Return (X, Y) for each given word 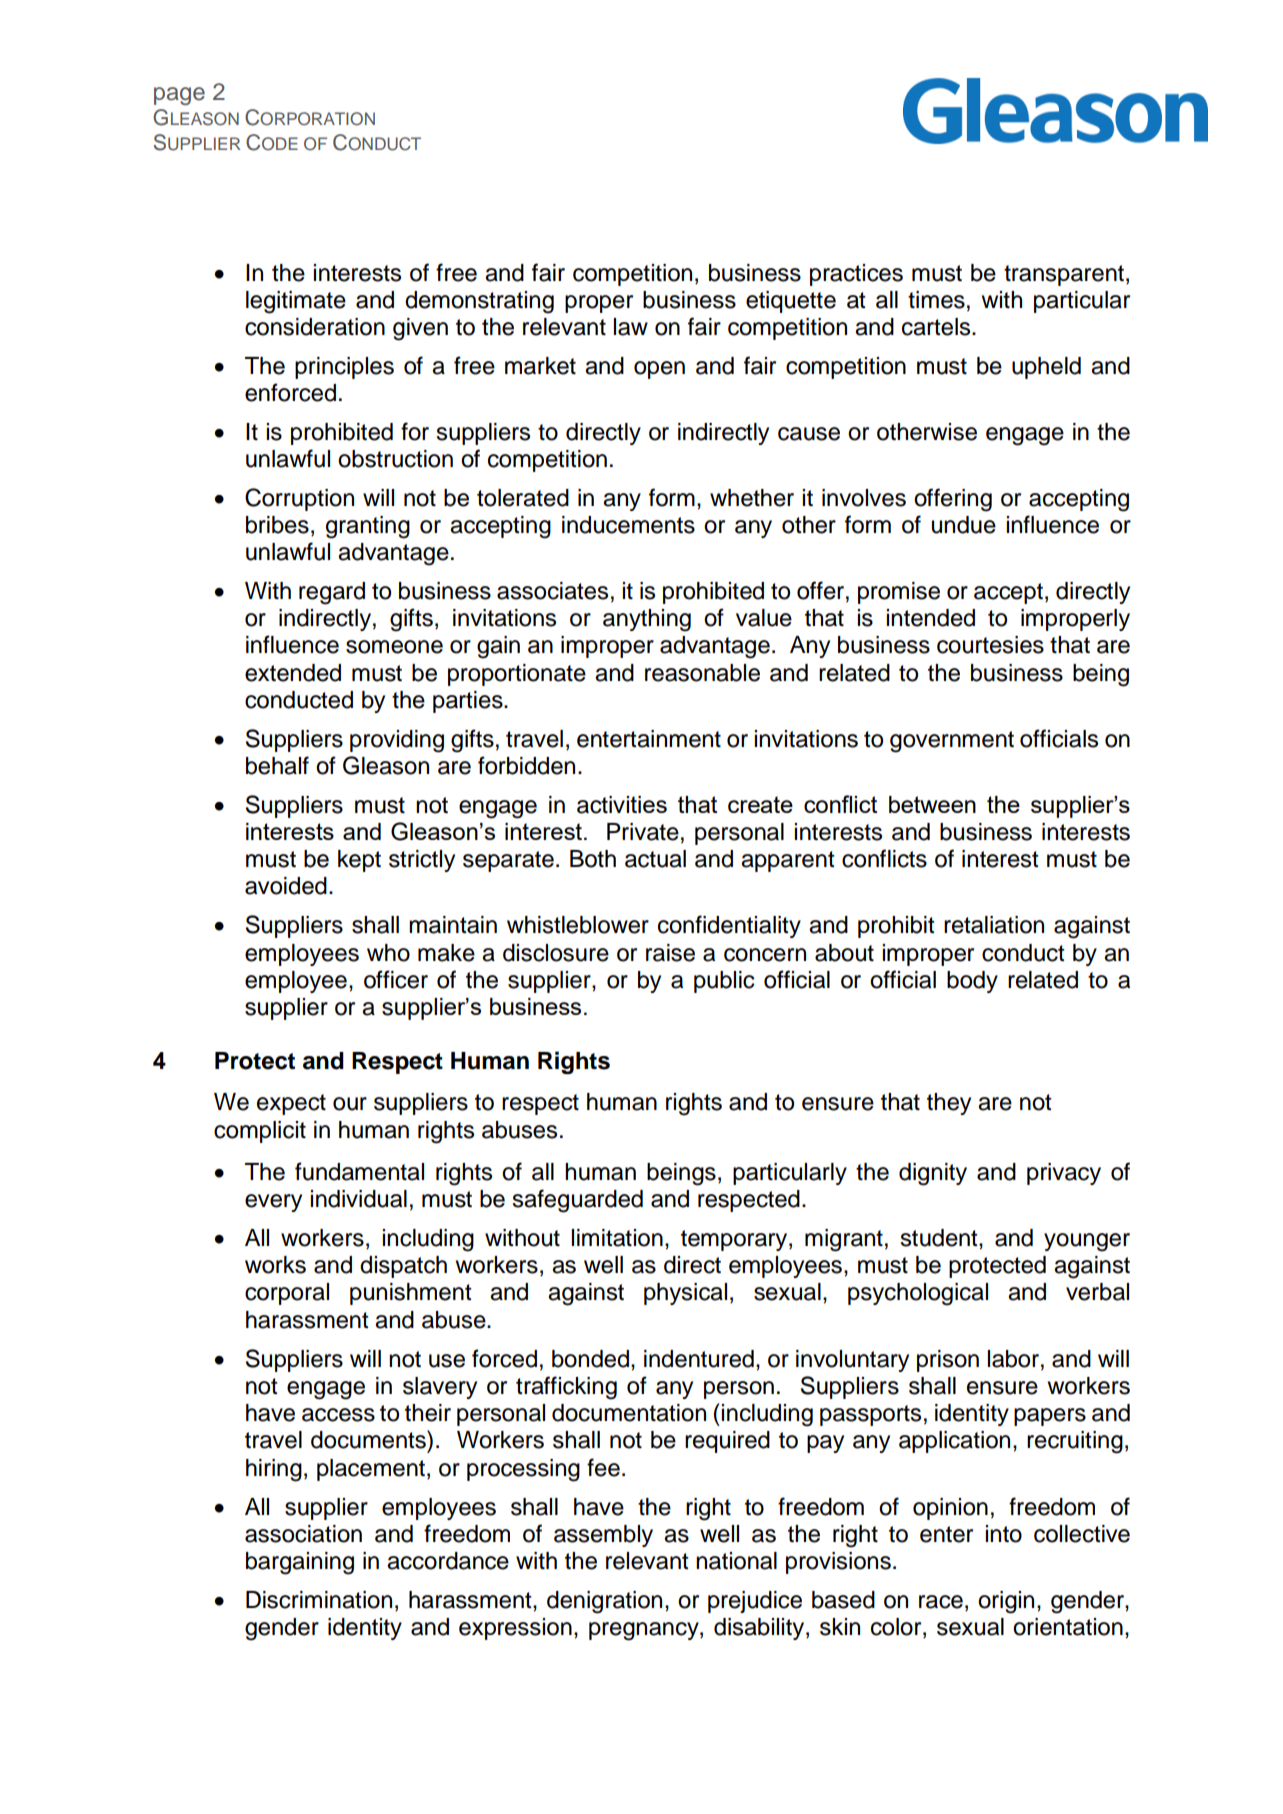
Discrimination (319, 1600)
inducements (628, 525)
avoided (286, 886)
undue (964, 525)
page (179, 96)
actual (655, 859)
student (940, 1238)
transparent (1064, 275)
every (273, 1203)
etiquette (791, 302)
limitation (617, 1238)
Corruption (299, 499)
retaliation (994, 925)
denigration (604, 1602)
